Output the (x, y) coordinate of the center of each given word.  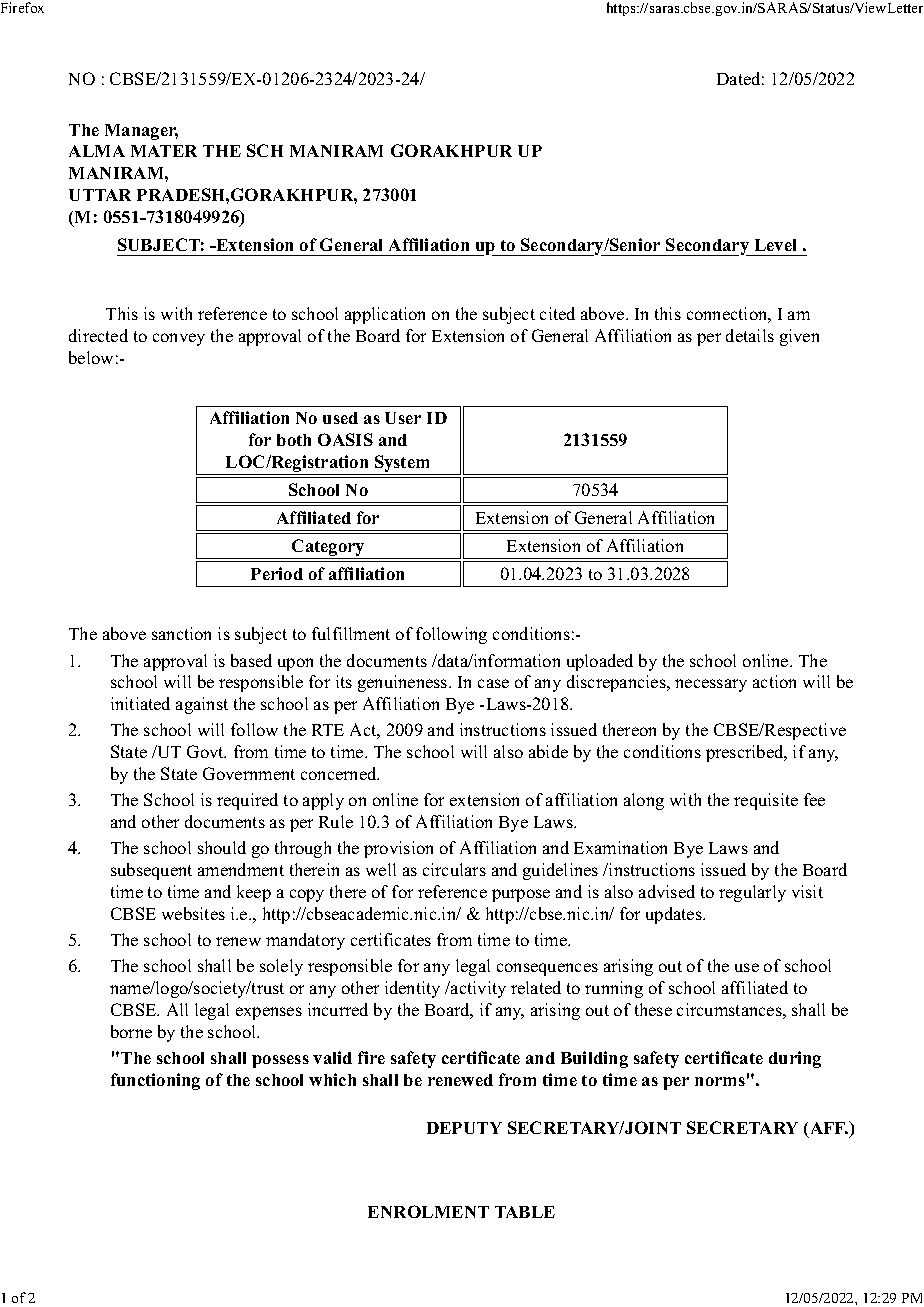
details (750, 335)
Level (775, 245)
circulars (454, 869)
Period (277, 573)
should (222, 847)
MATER (164, 151)
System (402, 465)
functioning (155, 1081)
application (385, 315)
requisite (766, 801)
